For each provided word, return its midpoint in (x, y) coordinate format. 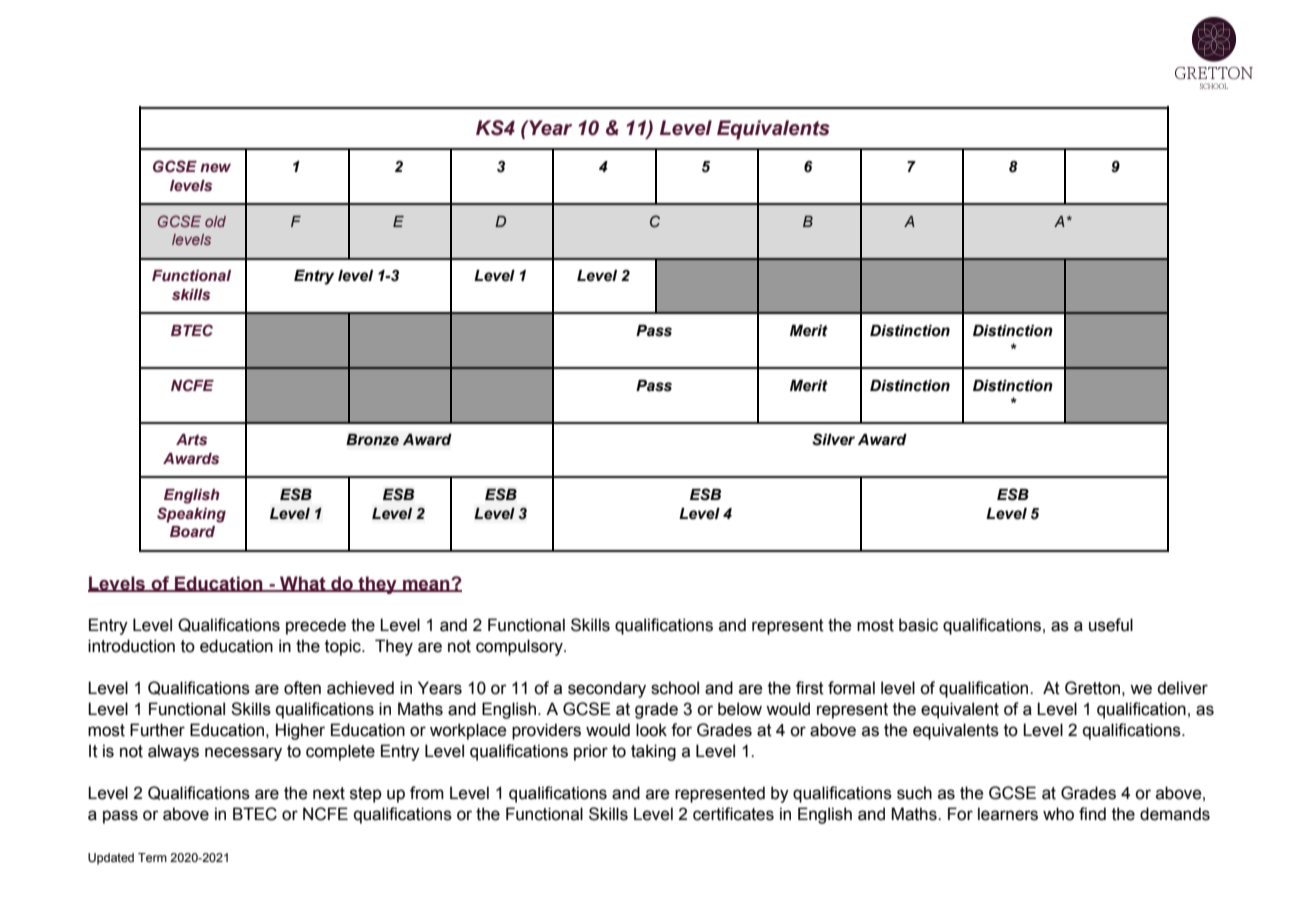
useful (1111, 625)
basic (918, 625)
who (1058, 814)
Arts (191, 439)
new (215, 167)
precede (316, 626)
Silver (833, 439)
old (215, 221)
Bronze (372, 440)
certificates (733, 814)
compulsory (520, 647)
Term (152, 857)
